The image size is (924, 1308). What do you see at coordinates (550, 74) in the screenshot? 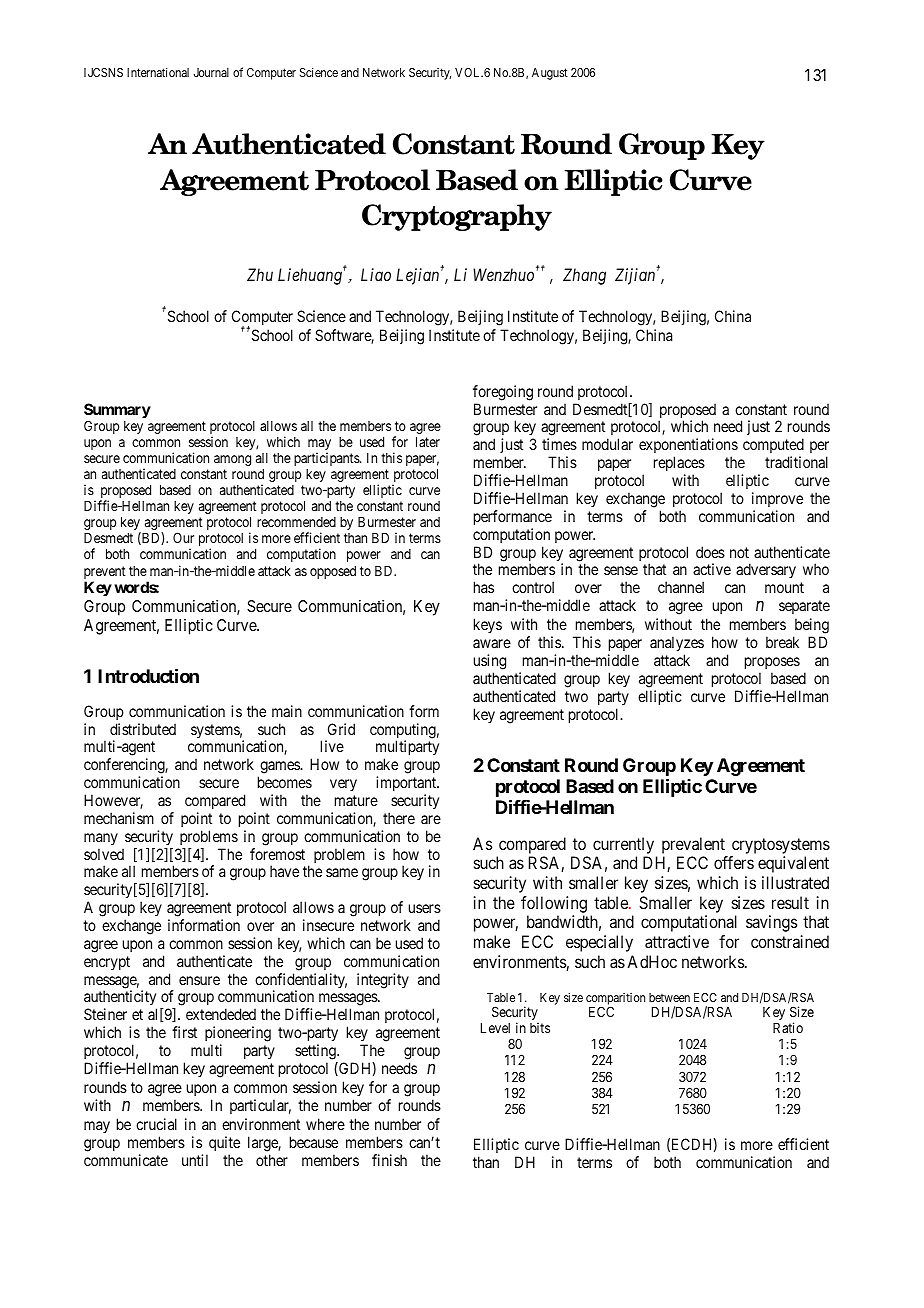
I see `August` at bounding box center [550, 74].
